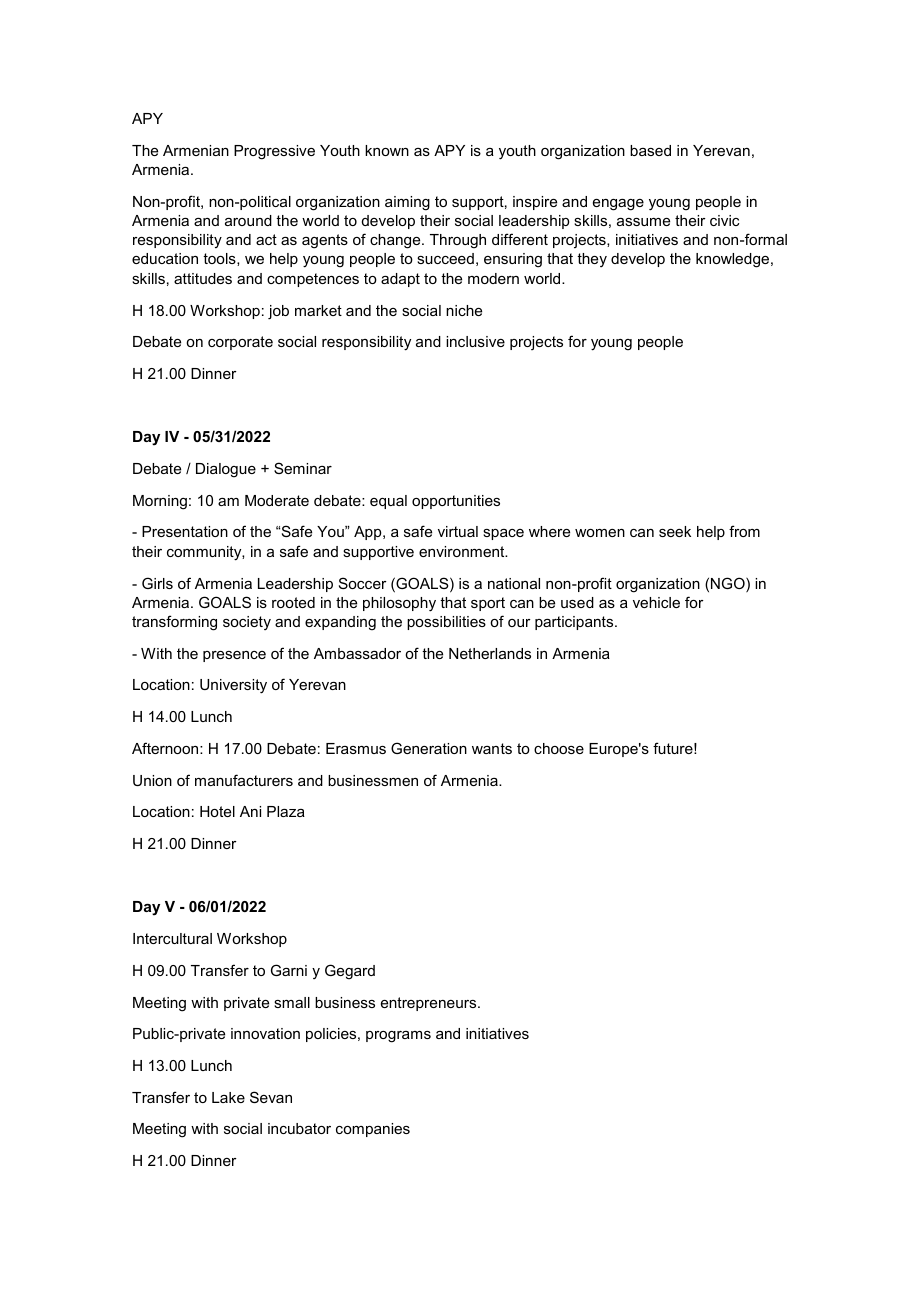 The height and width of the screenshot is (1308, 924). What do you see at coordinates (656, 602) in the screenshot?
I see `vehicle` at bounding box center [656, 602].
